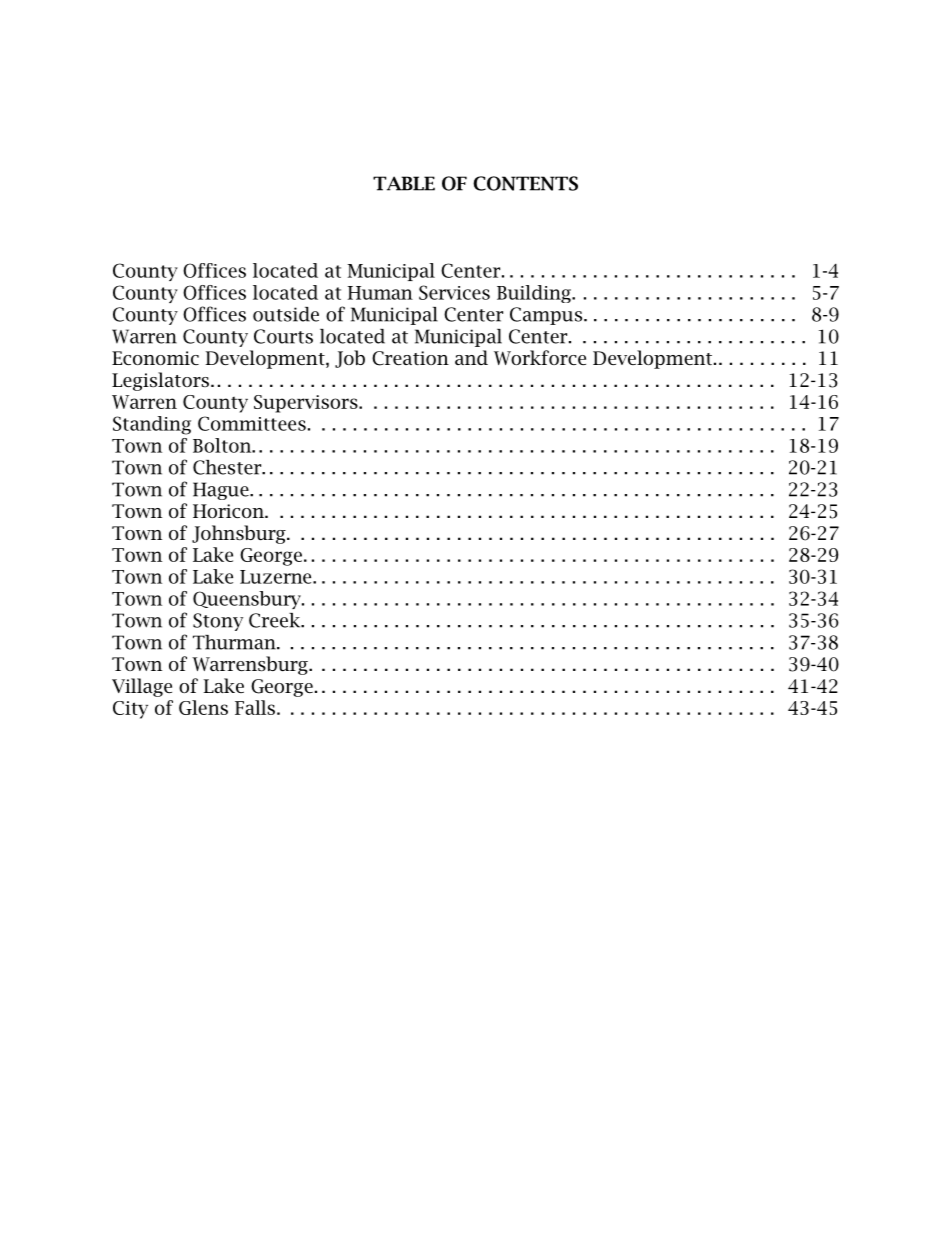 This screenshot has height=1233, width=952. What do you see at coordinates (142, 687) in the screenshot?
I see `Village` at bounding box center [142, 687].
